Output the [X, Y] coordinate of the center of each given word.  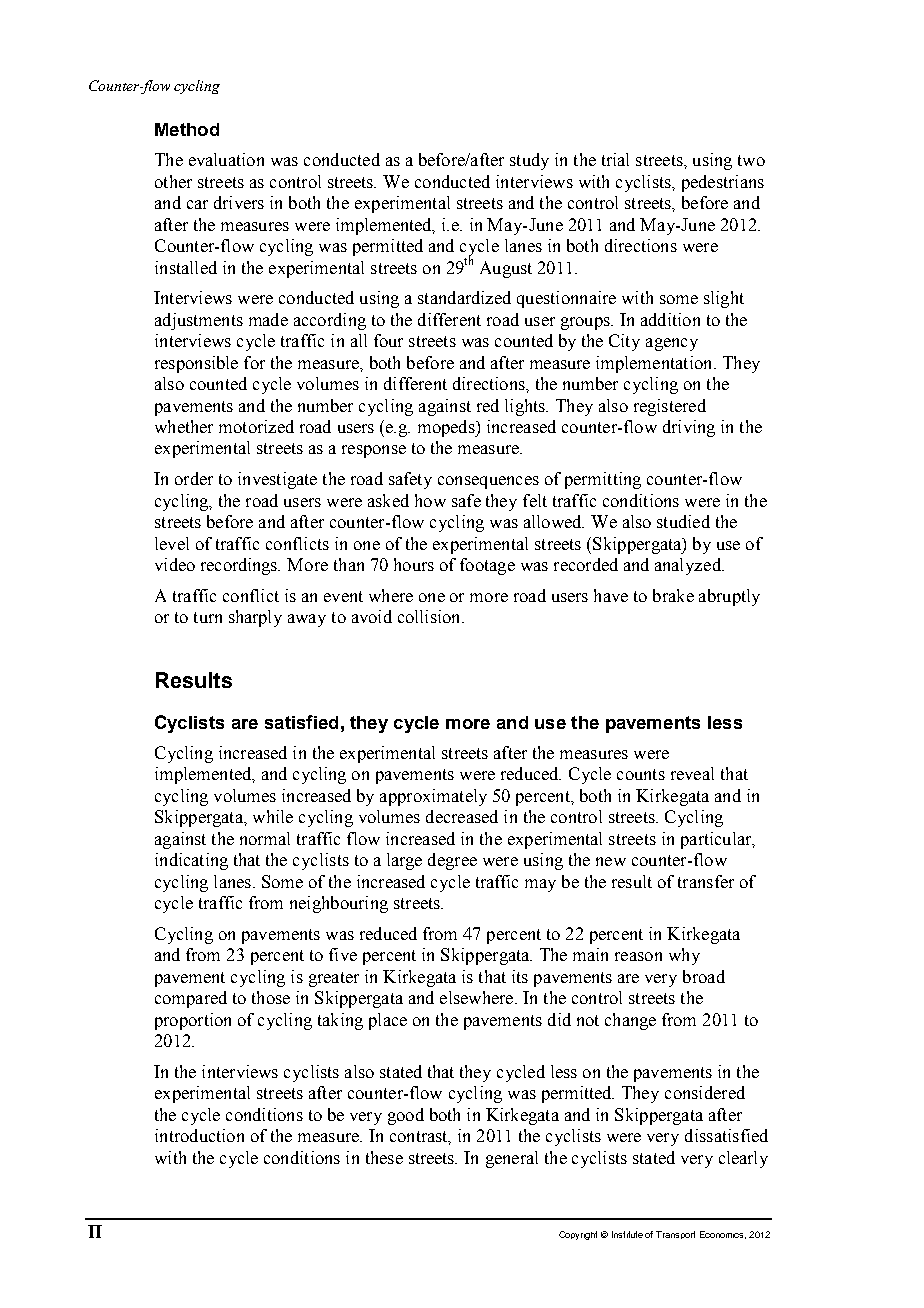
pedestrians [723, 183]
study [529, 161]
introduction [199, 1135]
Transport [675, 1235]
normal [265, 838]
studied [683, 521]
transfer [706, 881]
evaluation [226, 159]
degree [452, 861]
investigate [277, 480]
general [512, 1159]
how [430, 500]
